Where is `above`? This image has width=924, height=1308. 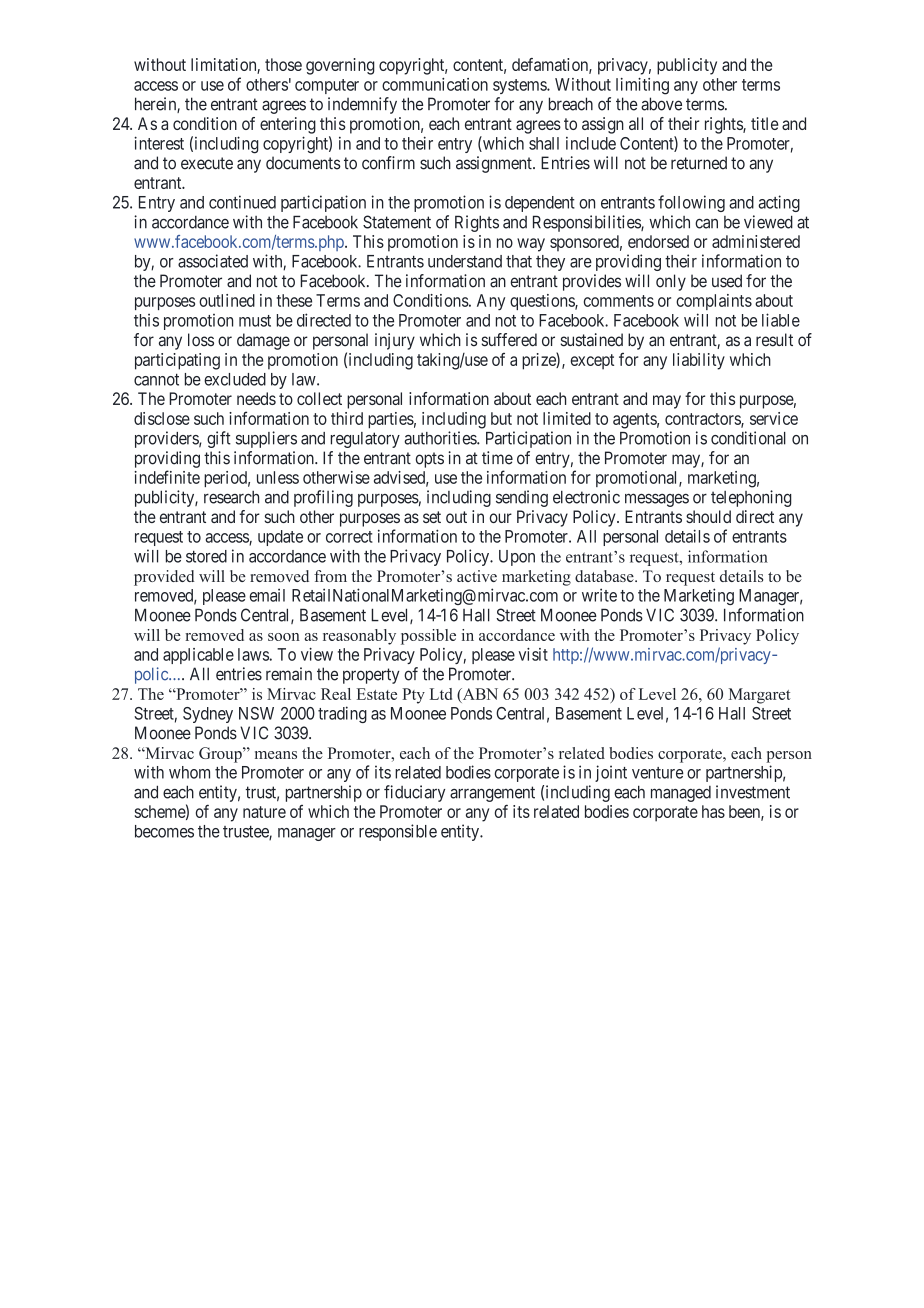 above is located at coordinates (661, 104).
